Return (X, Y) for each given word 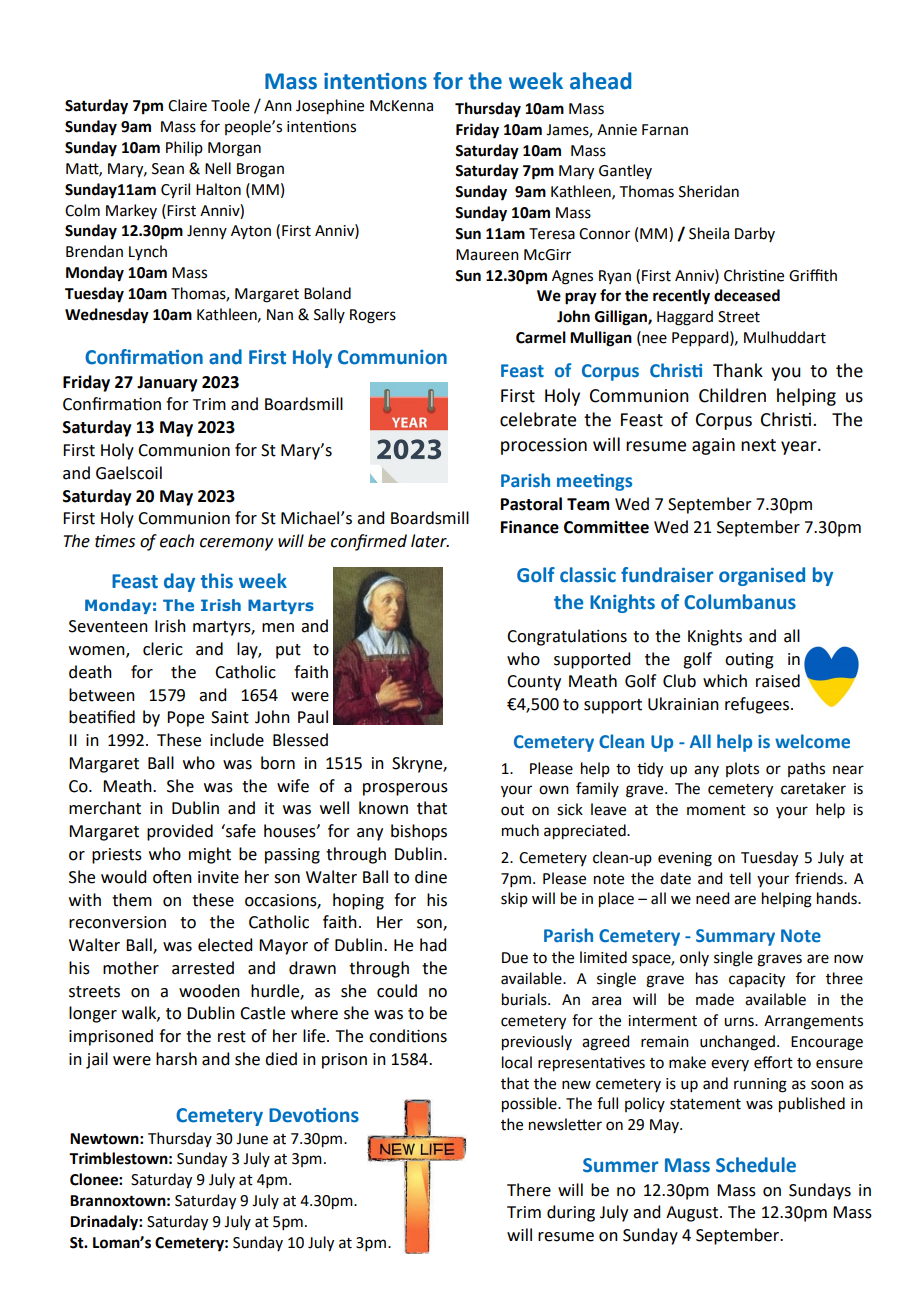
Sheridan (709, 191)
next (758, 445)
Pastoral (531, 504)
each (177, 541)
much (520, 830)
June (252, 1139)
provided (180, 832)
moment (716, 810)
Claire (187, 105)
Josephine (330, 107)
